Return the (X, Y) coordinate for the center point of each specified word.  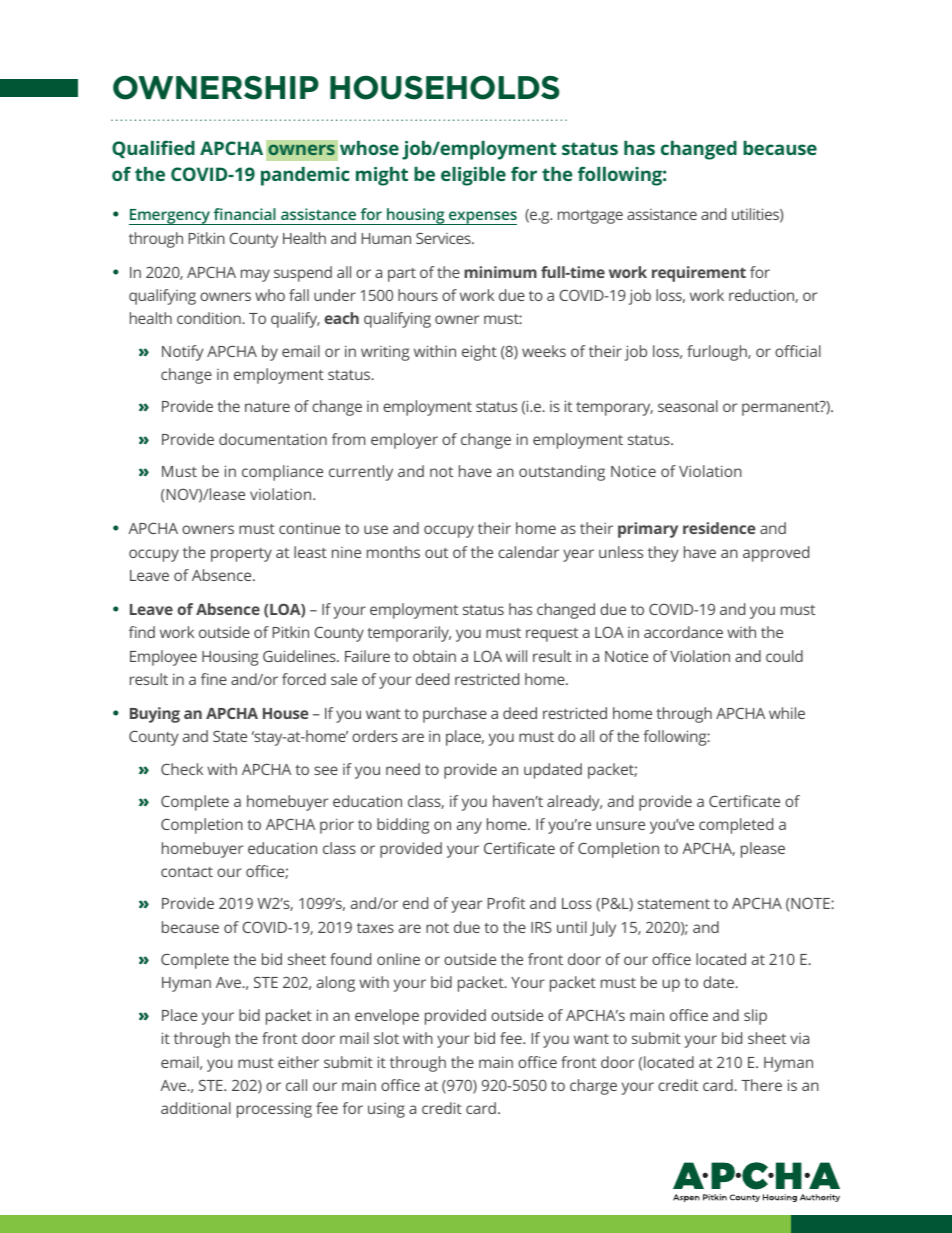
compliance (282, 473)
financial (245, 214)
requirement (699, 274)
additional (196, 1108)
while (787, 713)
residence (719, 528)
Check (182, 769)
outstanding (562, 473)
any (469, 827)
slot (386, 1038)
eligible (473, 176)
